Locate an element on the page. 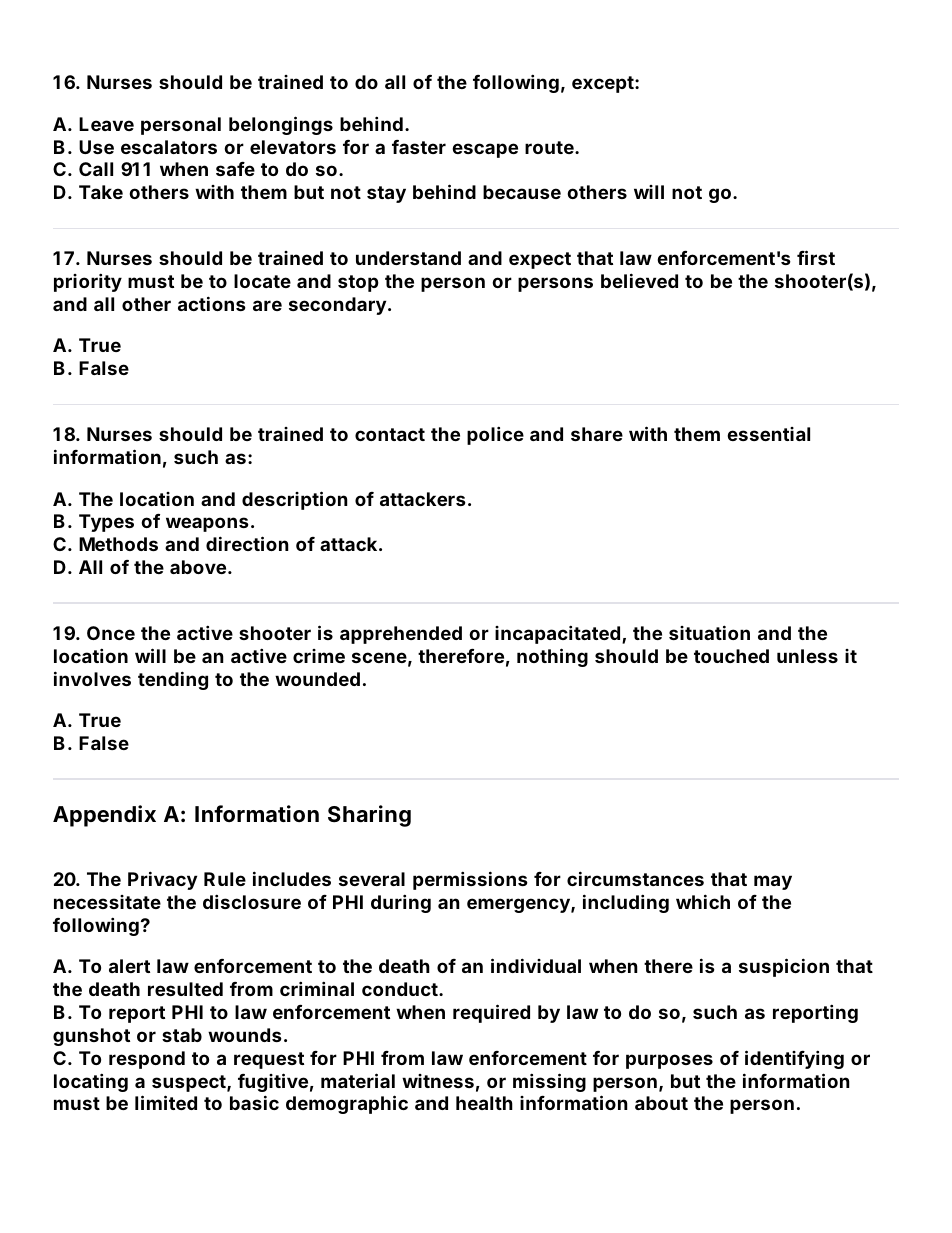 The height and width of the page is (1233, 952). faster is located at coordinates (419, 147).
